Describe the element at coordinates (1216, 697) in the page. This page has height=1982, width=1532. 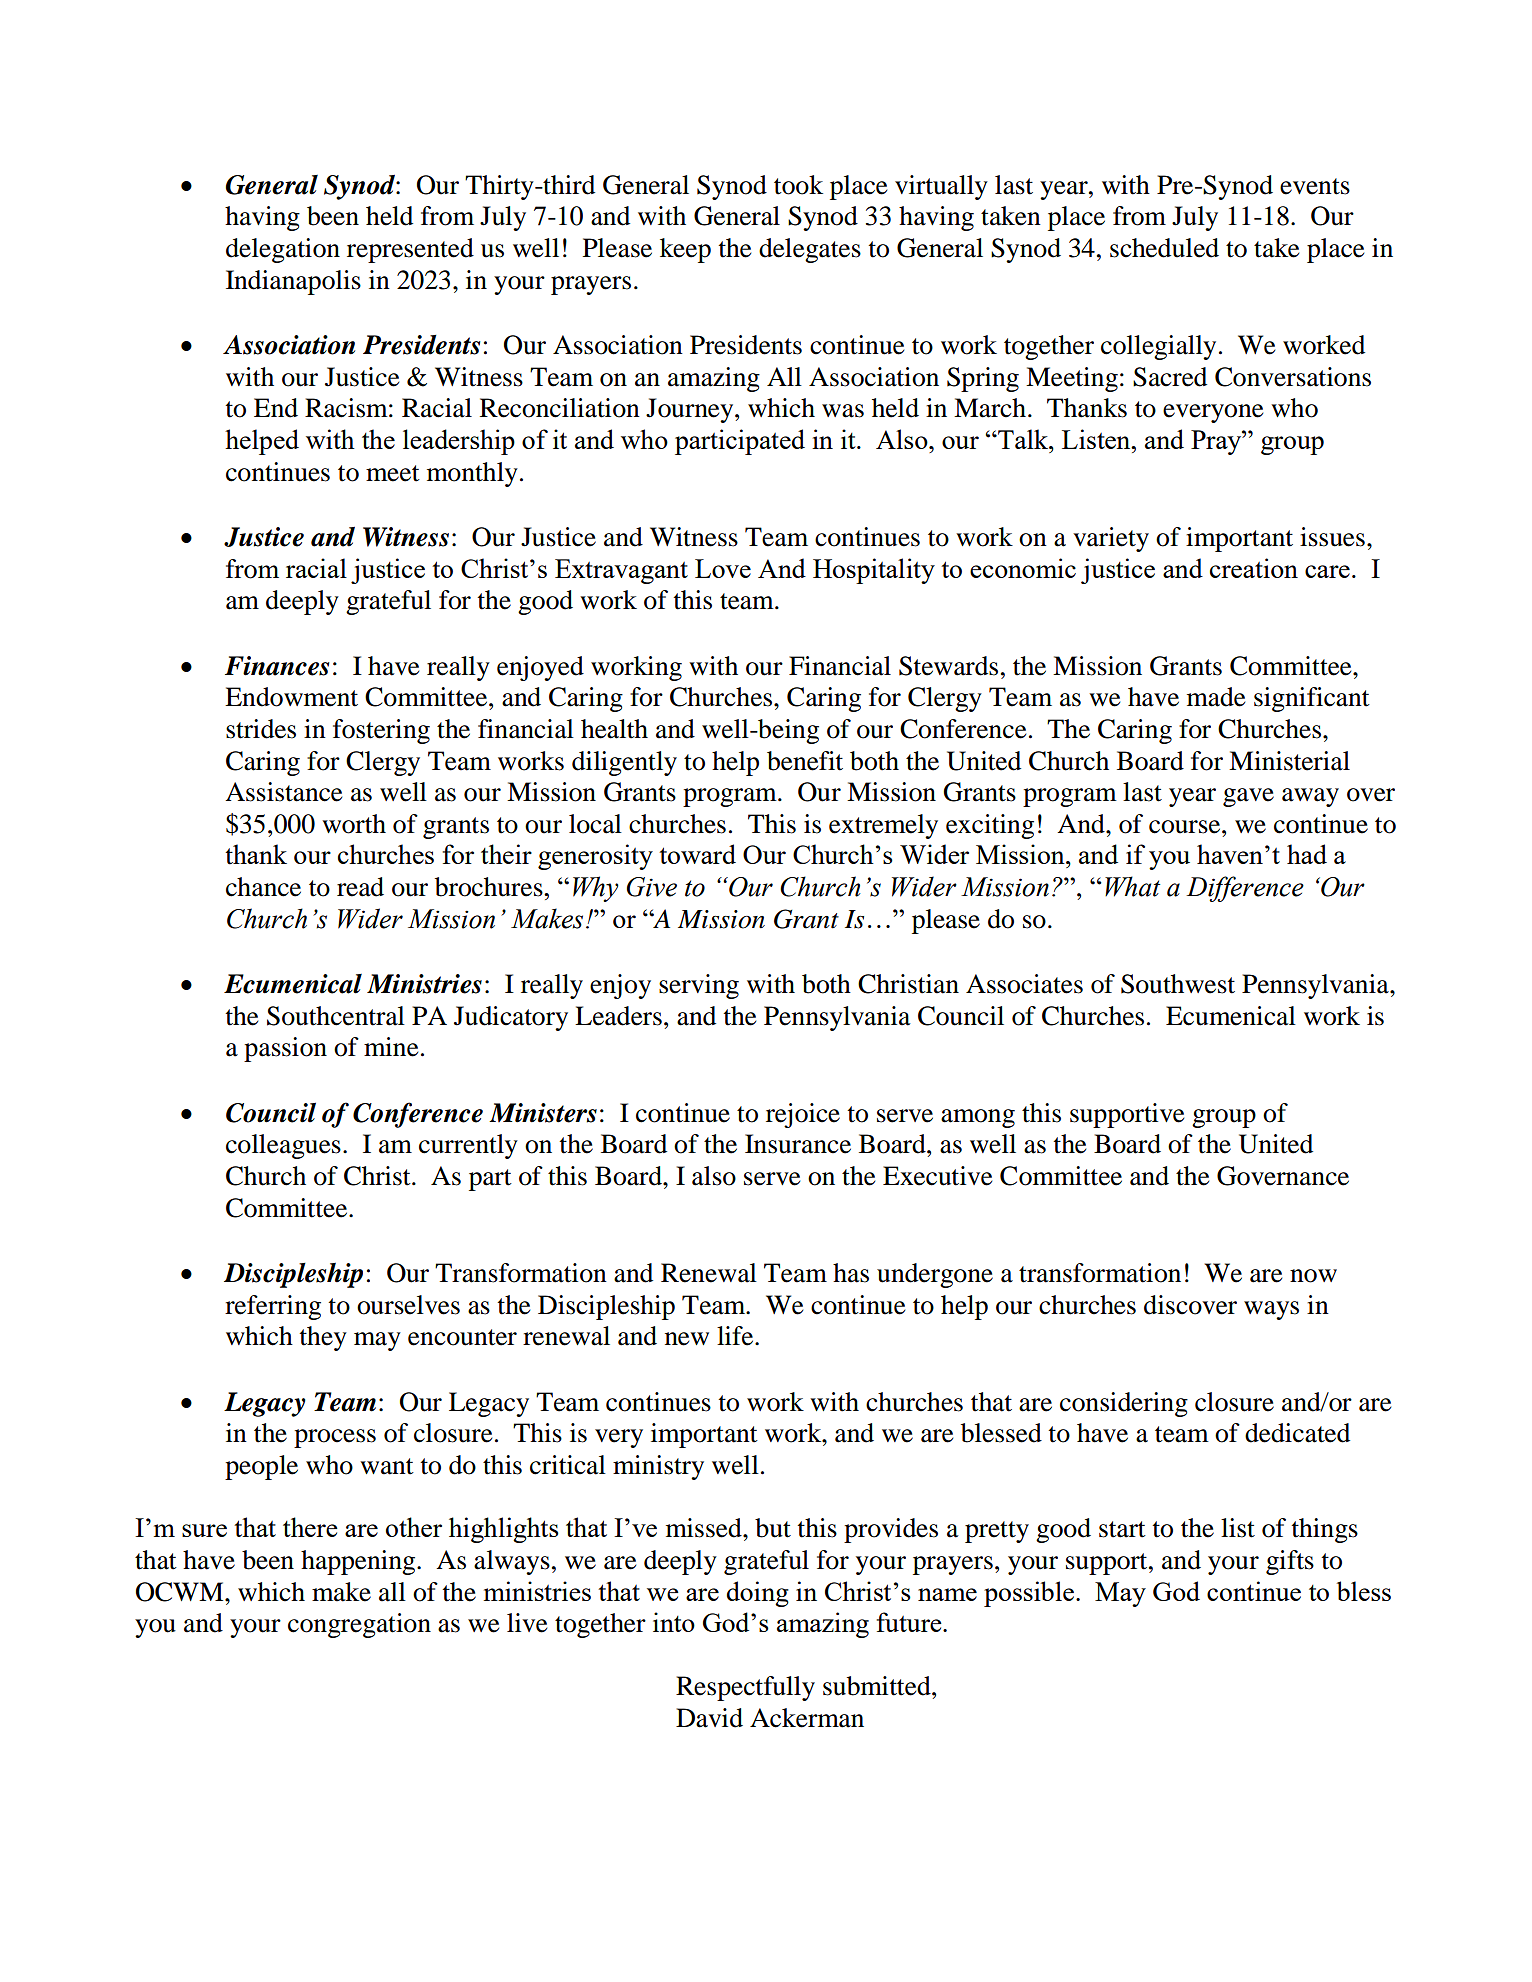
I see `made` at that location.
